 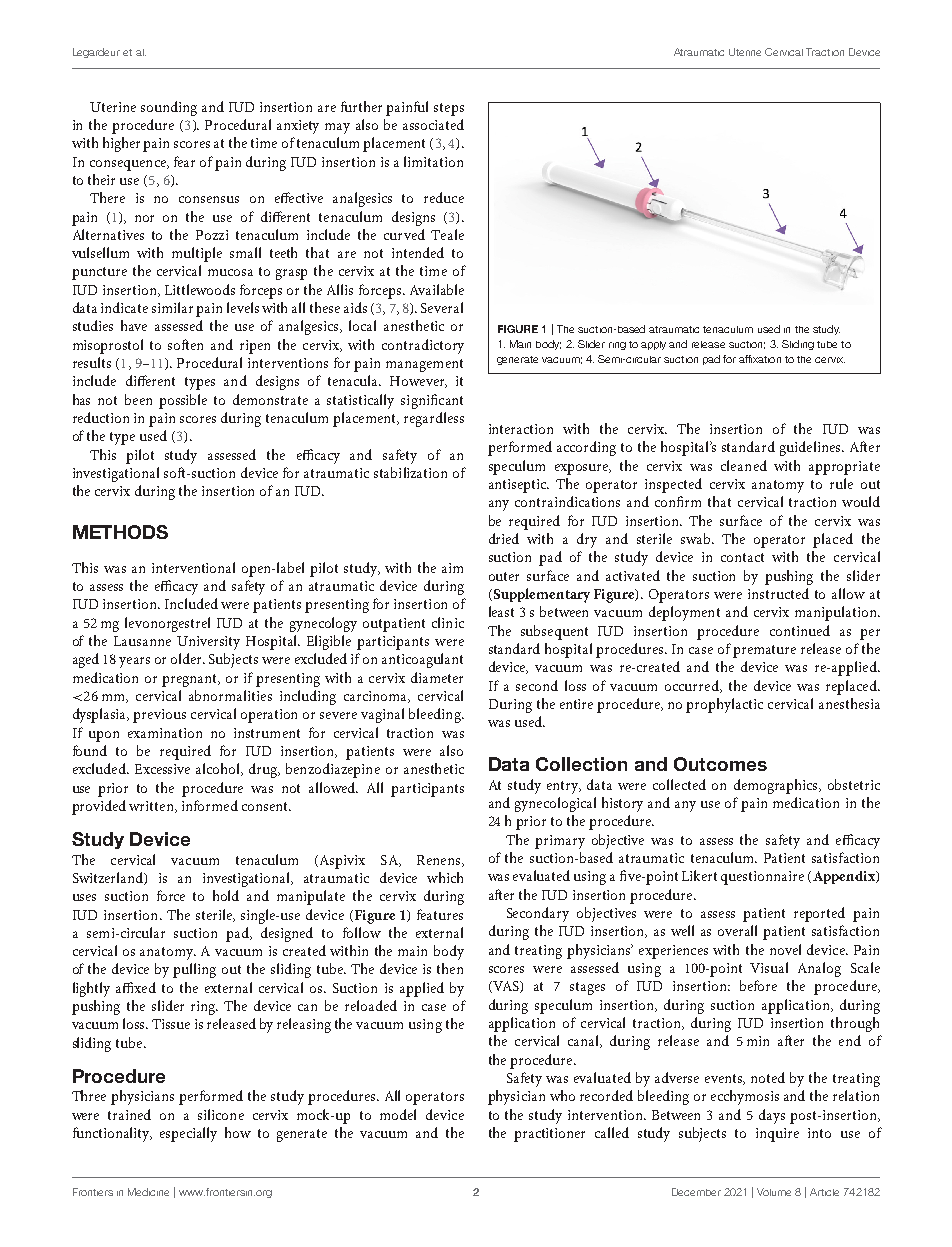 What do you see at coordinates (152, 807) in the screenshot?
I see `written` at bounding box center [152, 807].
